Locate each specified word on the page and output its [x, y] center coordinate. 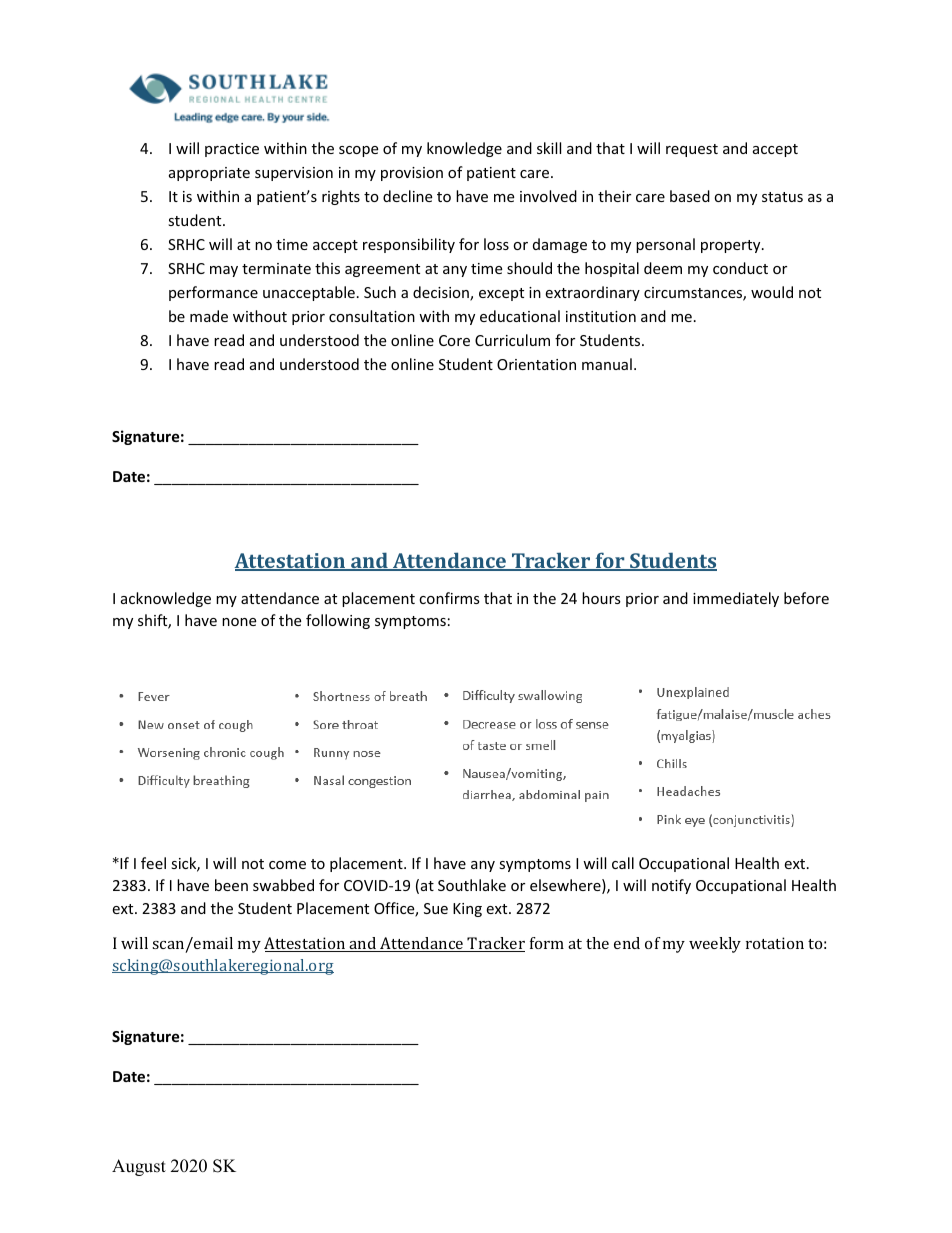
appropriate [209, 174]
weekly [715, 945]
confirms [449, 598]
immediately [736, 599]
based [690, 196]
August [139, 1167]
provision [412, 174]
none [239, 622]
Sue [436, 908]
